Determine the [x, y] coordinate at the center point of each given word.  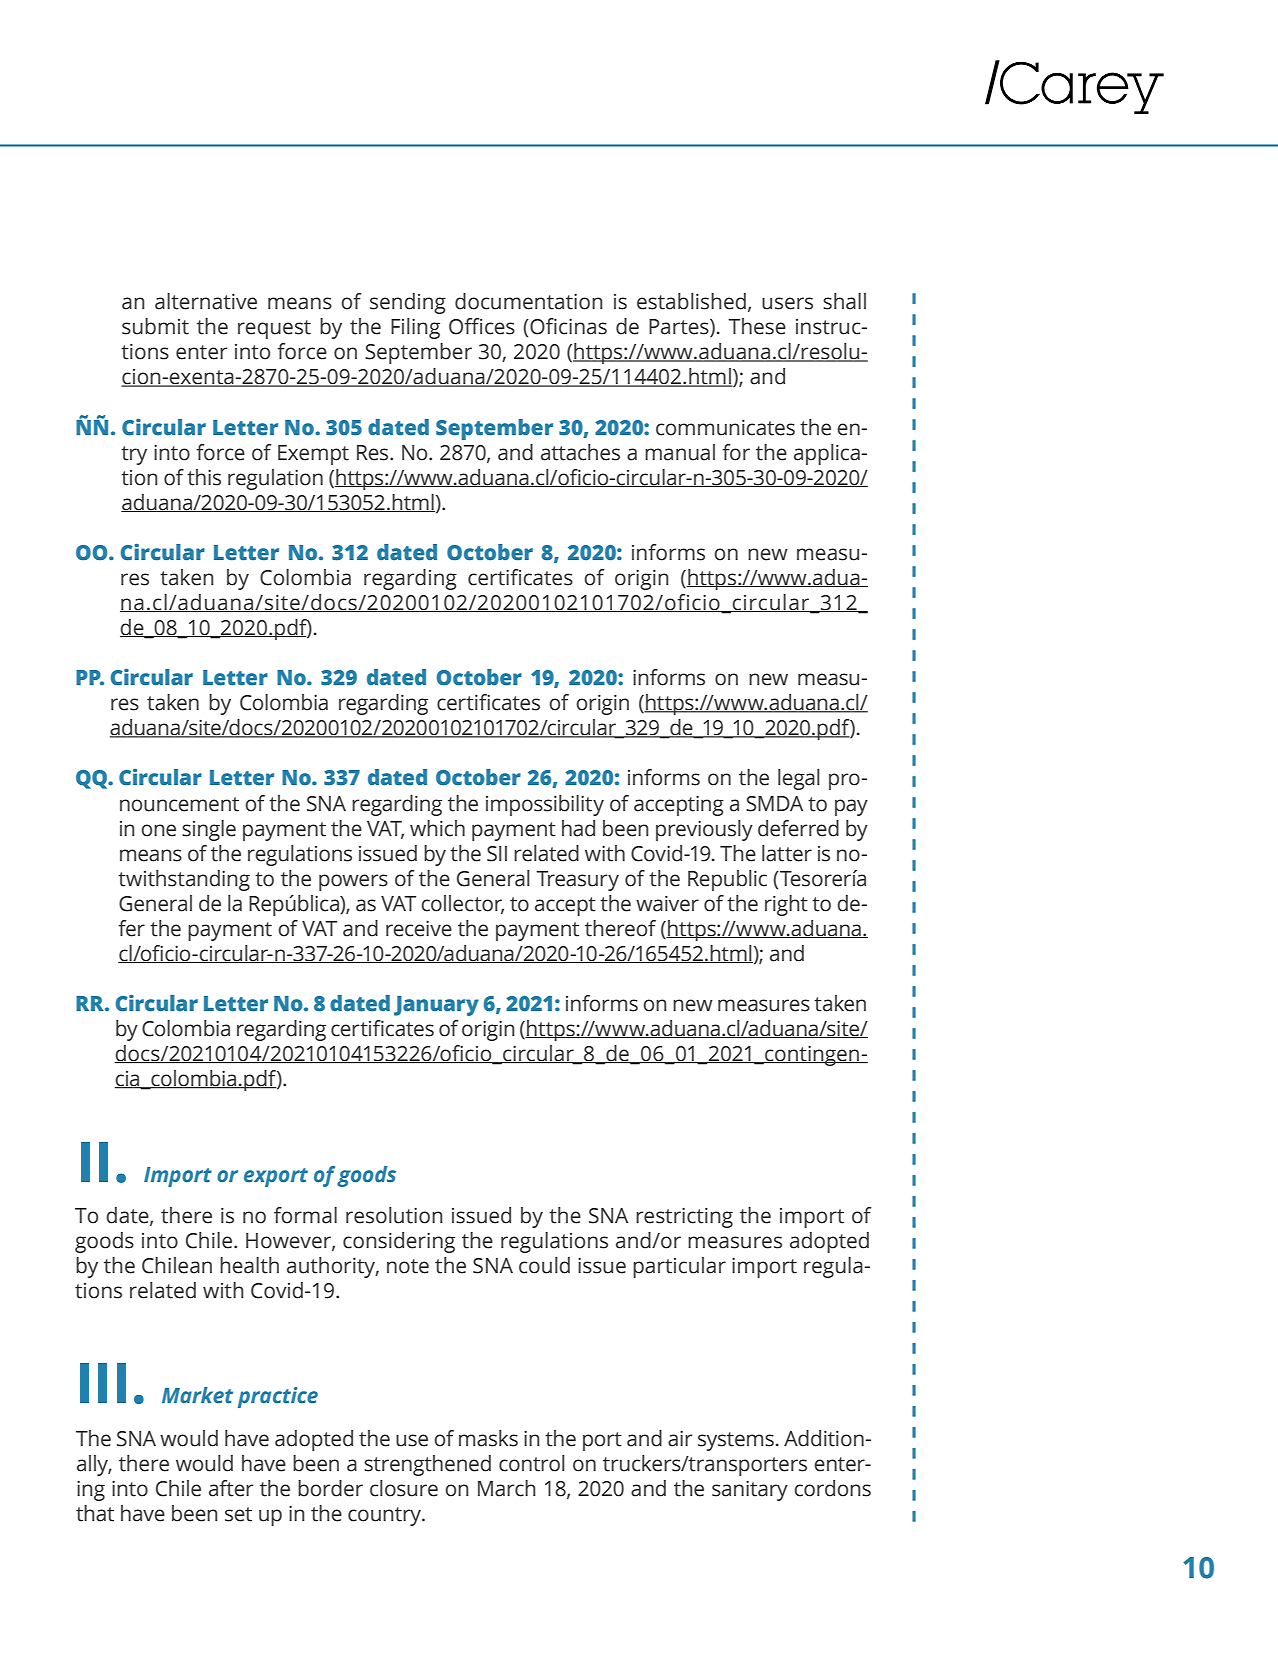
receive [419, 928]
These [757, 326]
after [231, 1488]
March [507, 1488]
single [209, 830]
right [786, 905]
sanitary [750, 1490]
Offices [482, 326]
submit [155, 326]
